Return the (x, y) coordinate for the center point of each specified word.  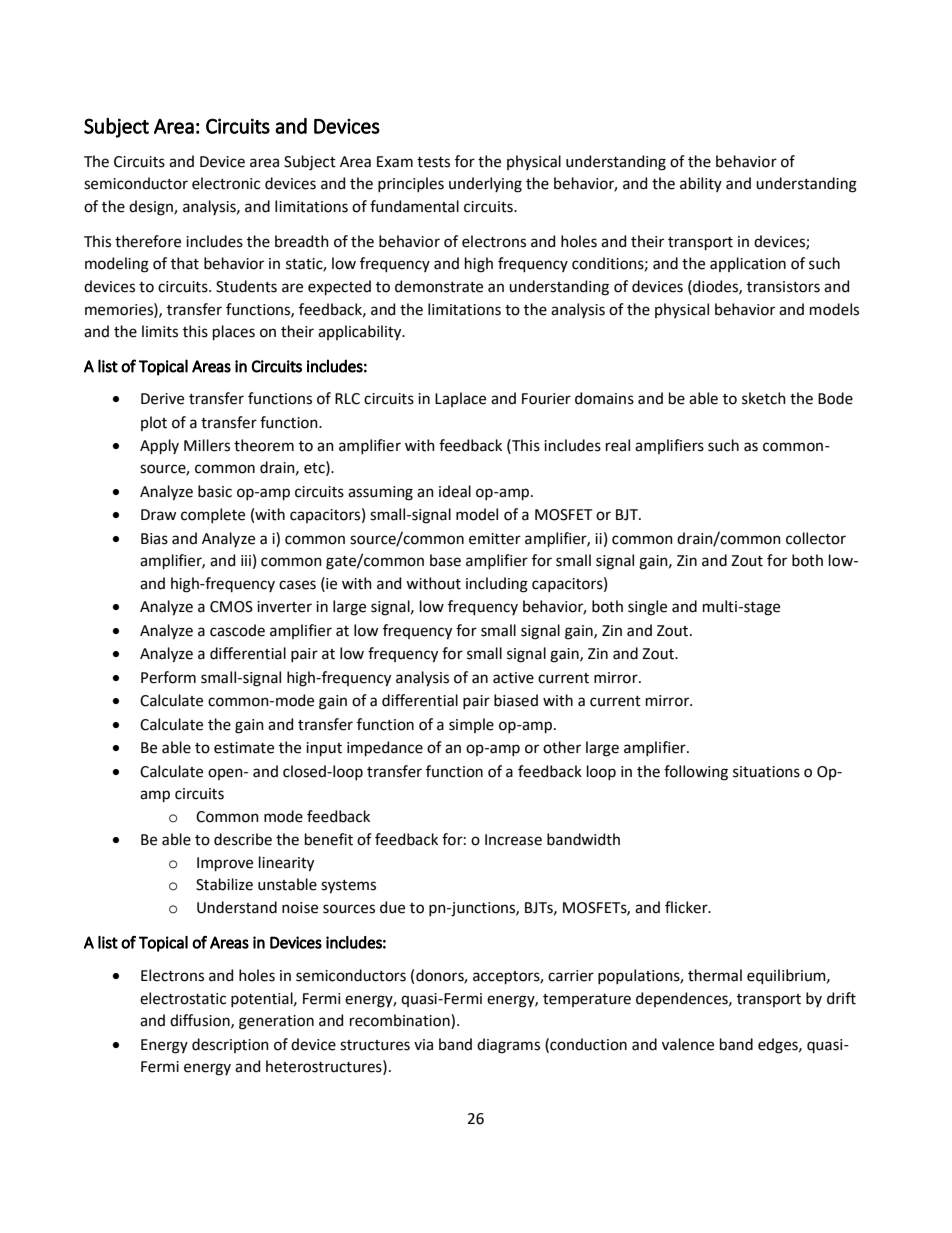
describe (243, 839)
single (647, 608)
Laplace (460, 399)
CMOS (231, 607)
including (497, 585)
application (748, 264)
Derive (162, 399)
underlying (485, 185)
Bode (835, 398)
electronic (226, 183)
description (230, 1045)
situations (766, 772)
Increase (513, 840)
